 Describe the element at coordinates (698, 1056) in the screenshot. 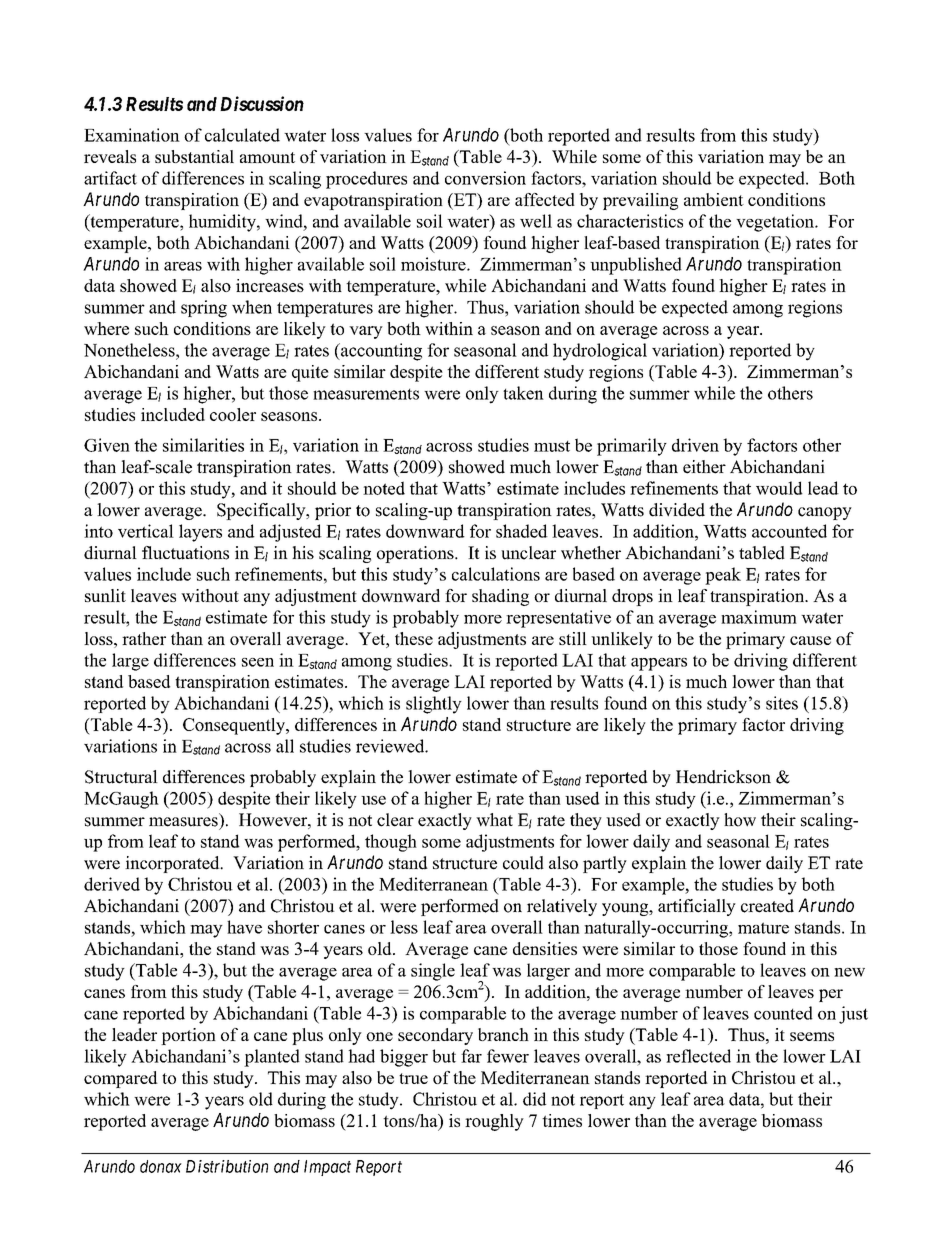

I see `reflected` at that location.
